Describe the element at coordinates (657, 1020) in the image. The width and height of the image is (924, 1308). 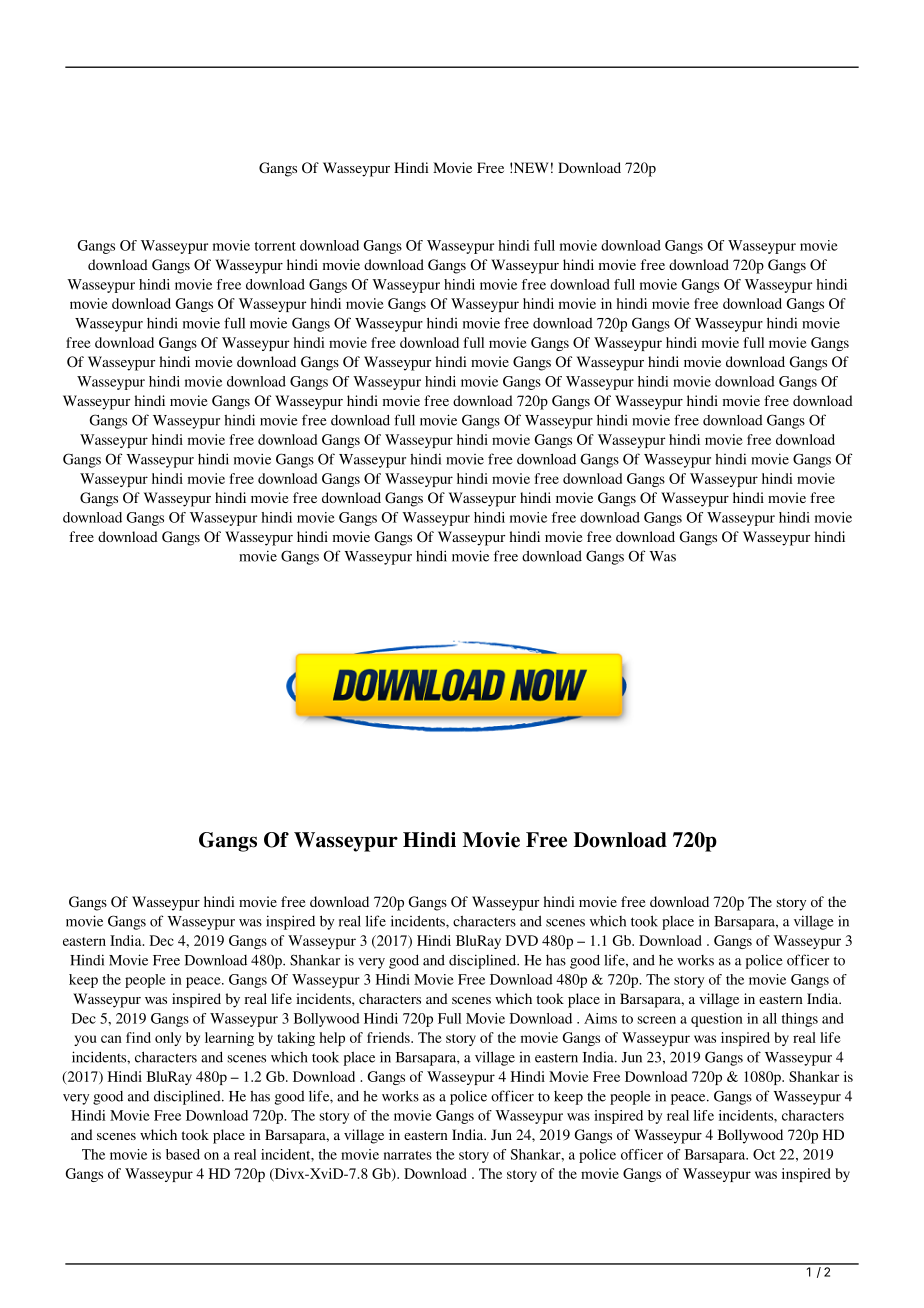
I see `screen` at that location.
